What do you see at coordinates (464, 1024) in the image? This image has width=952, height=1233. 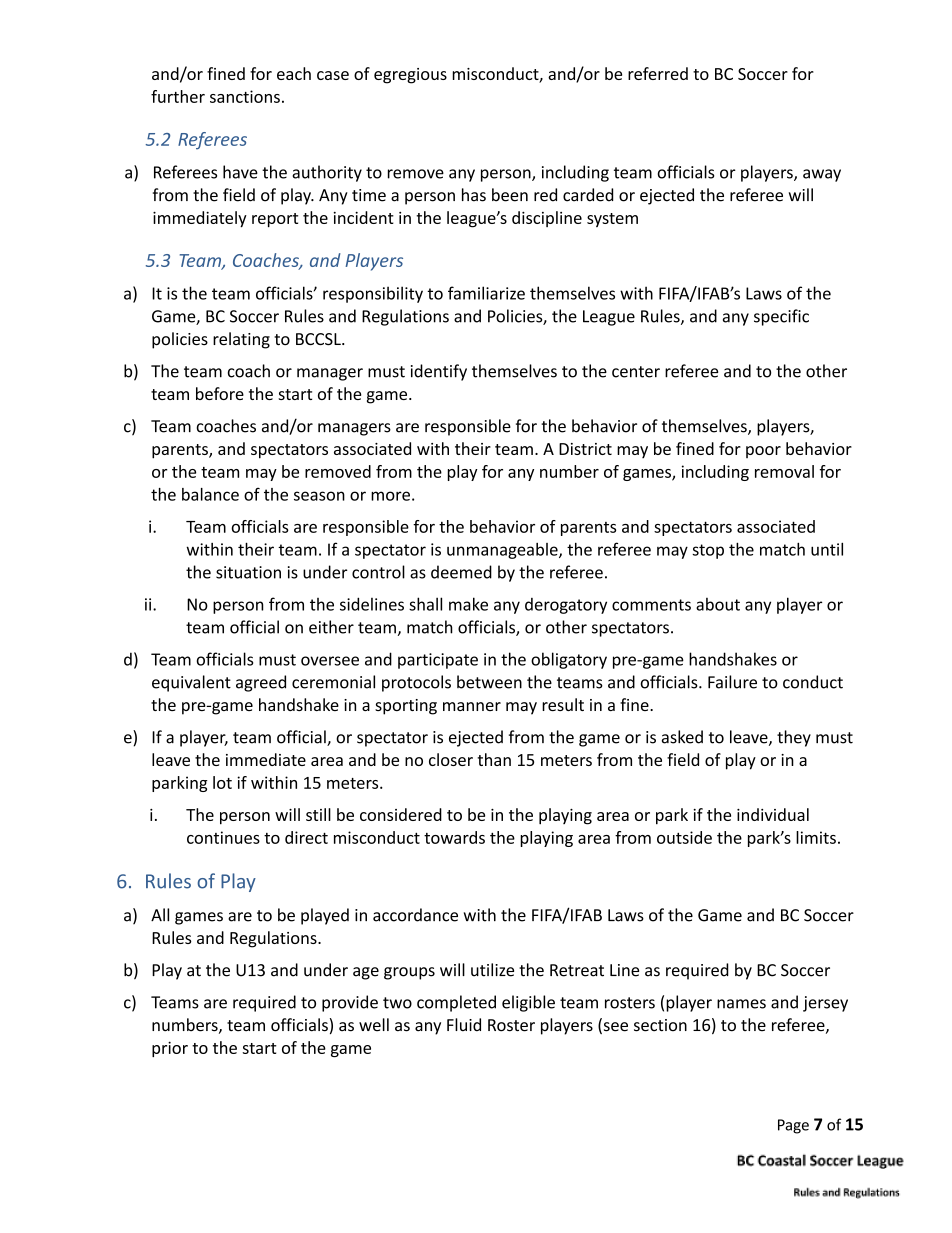 I see `Fluid` at bounding box center [464, 1024].
